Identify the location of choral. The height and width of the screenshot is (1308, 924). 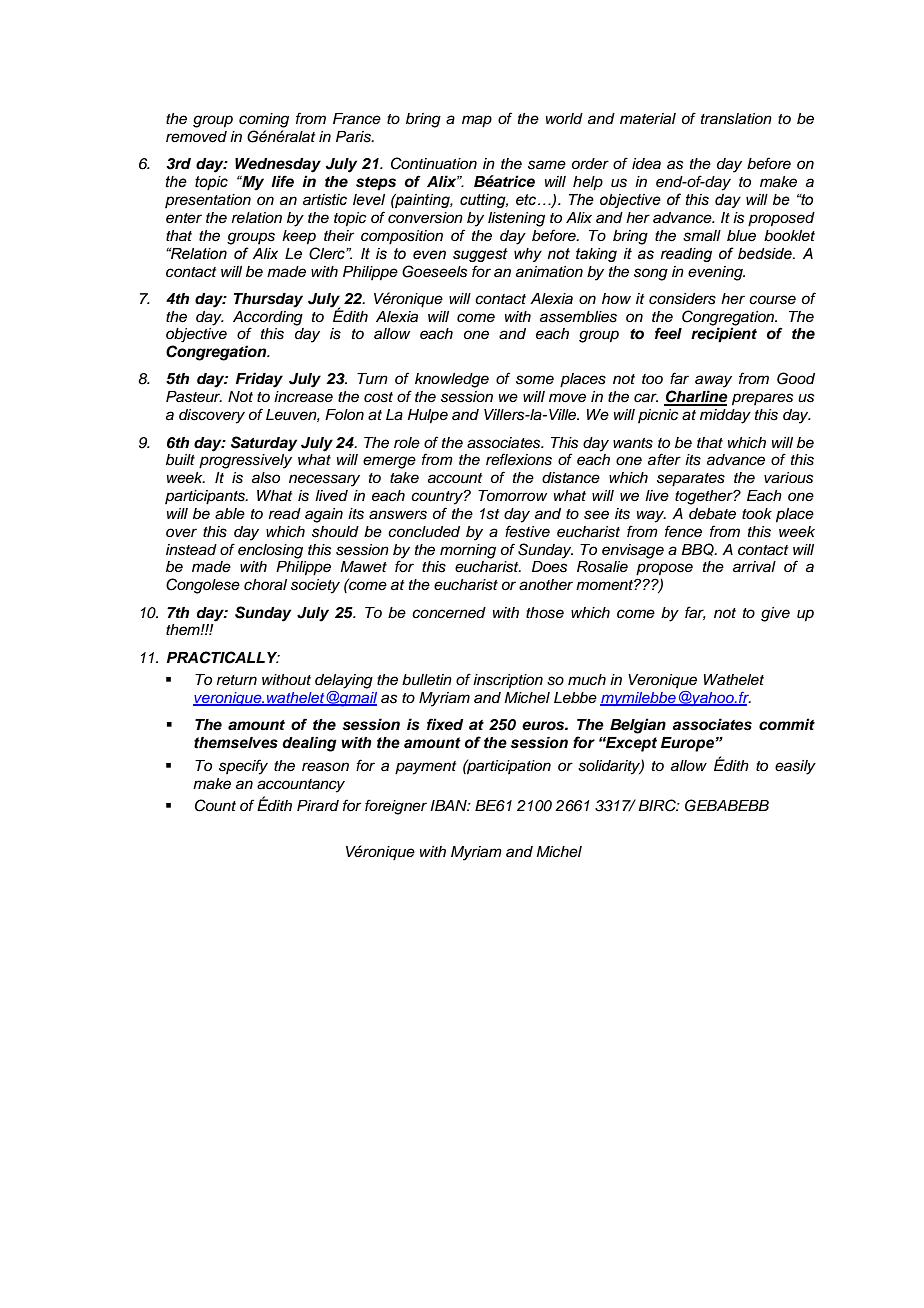
(265, 585).
